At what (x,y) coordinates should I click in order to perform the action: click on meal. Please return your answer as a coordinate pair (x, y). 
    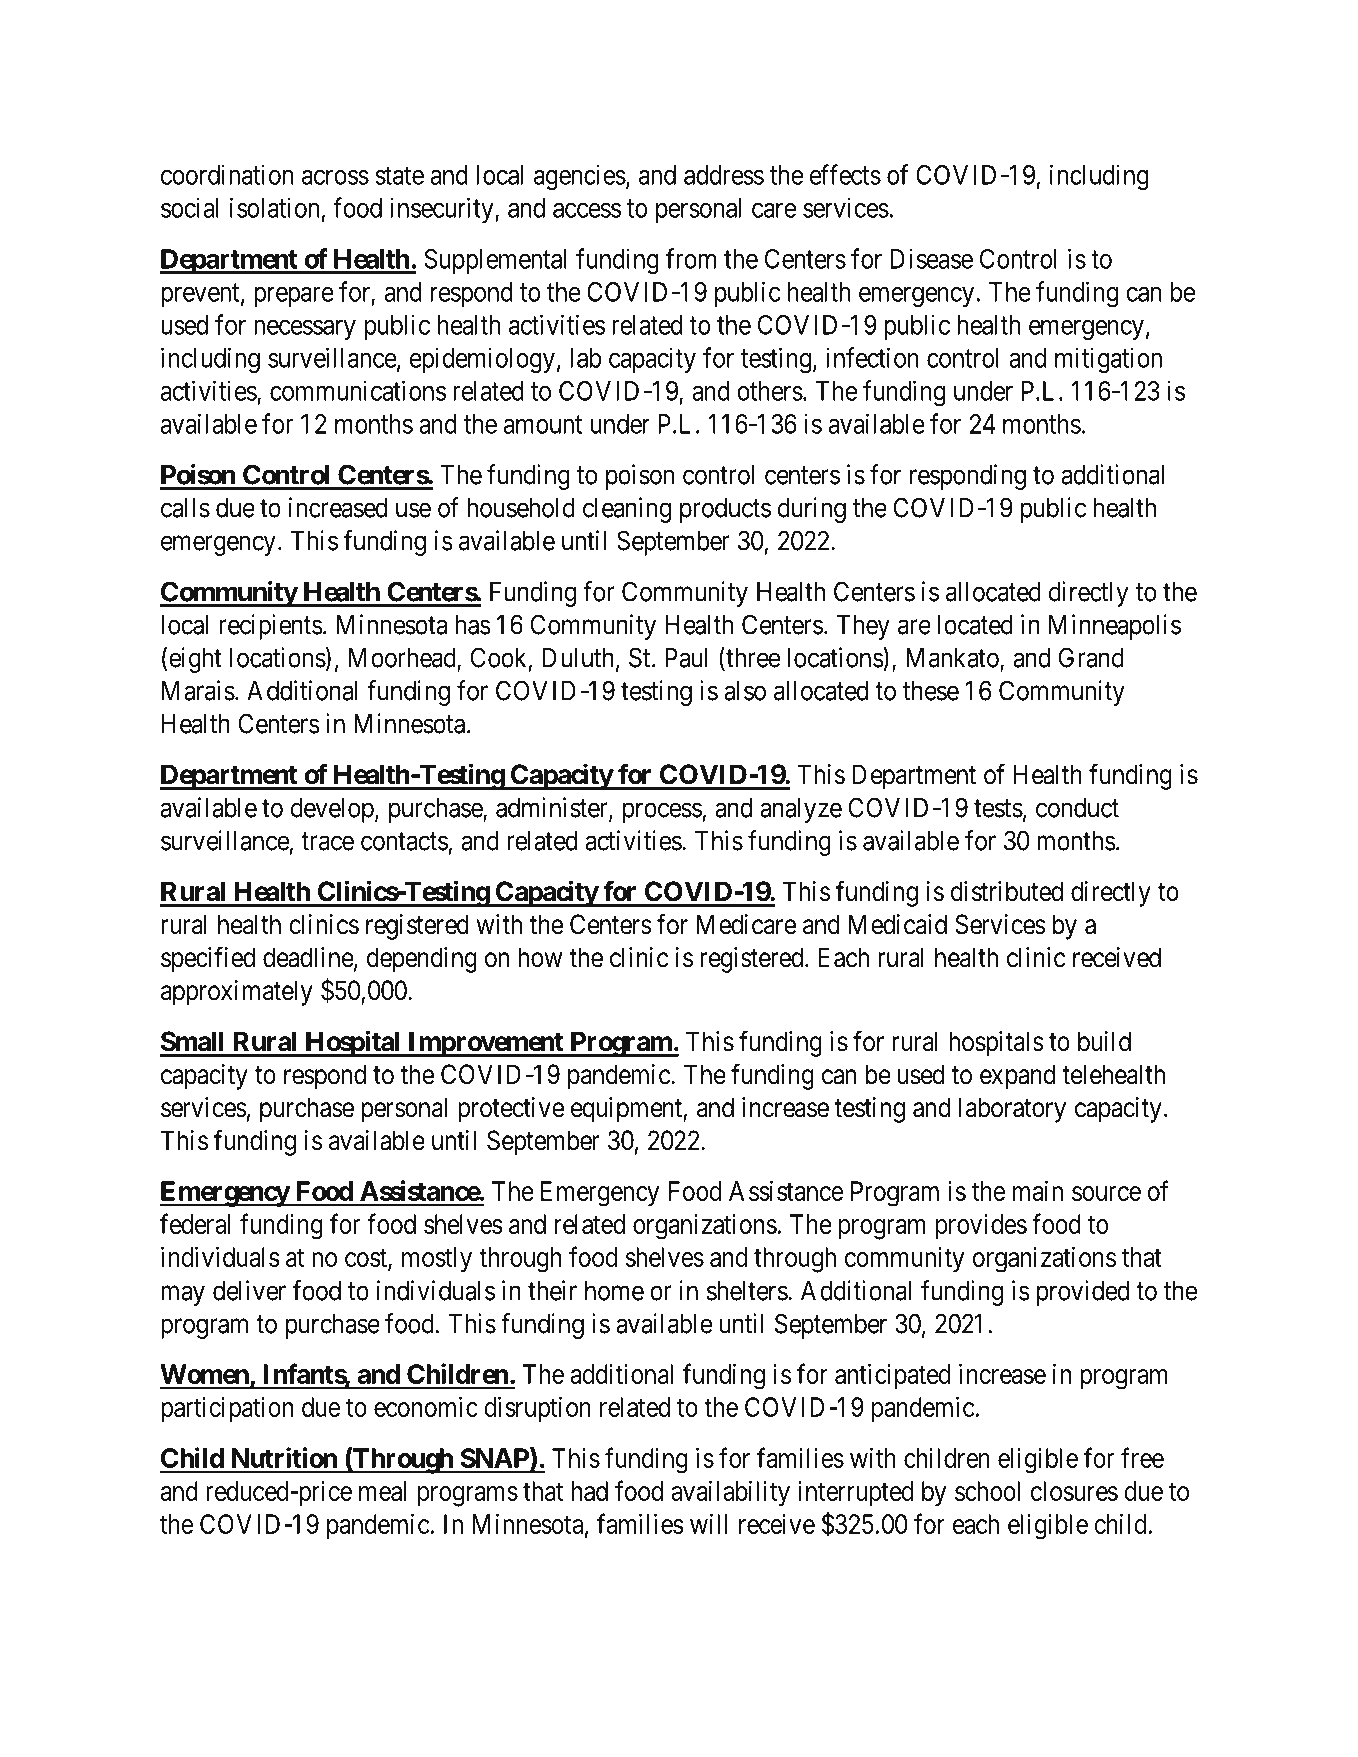
    Looking at the image, I should click on (382, 1491).
